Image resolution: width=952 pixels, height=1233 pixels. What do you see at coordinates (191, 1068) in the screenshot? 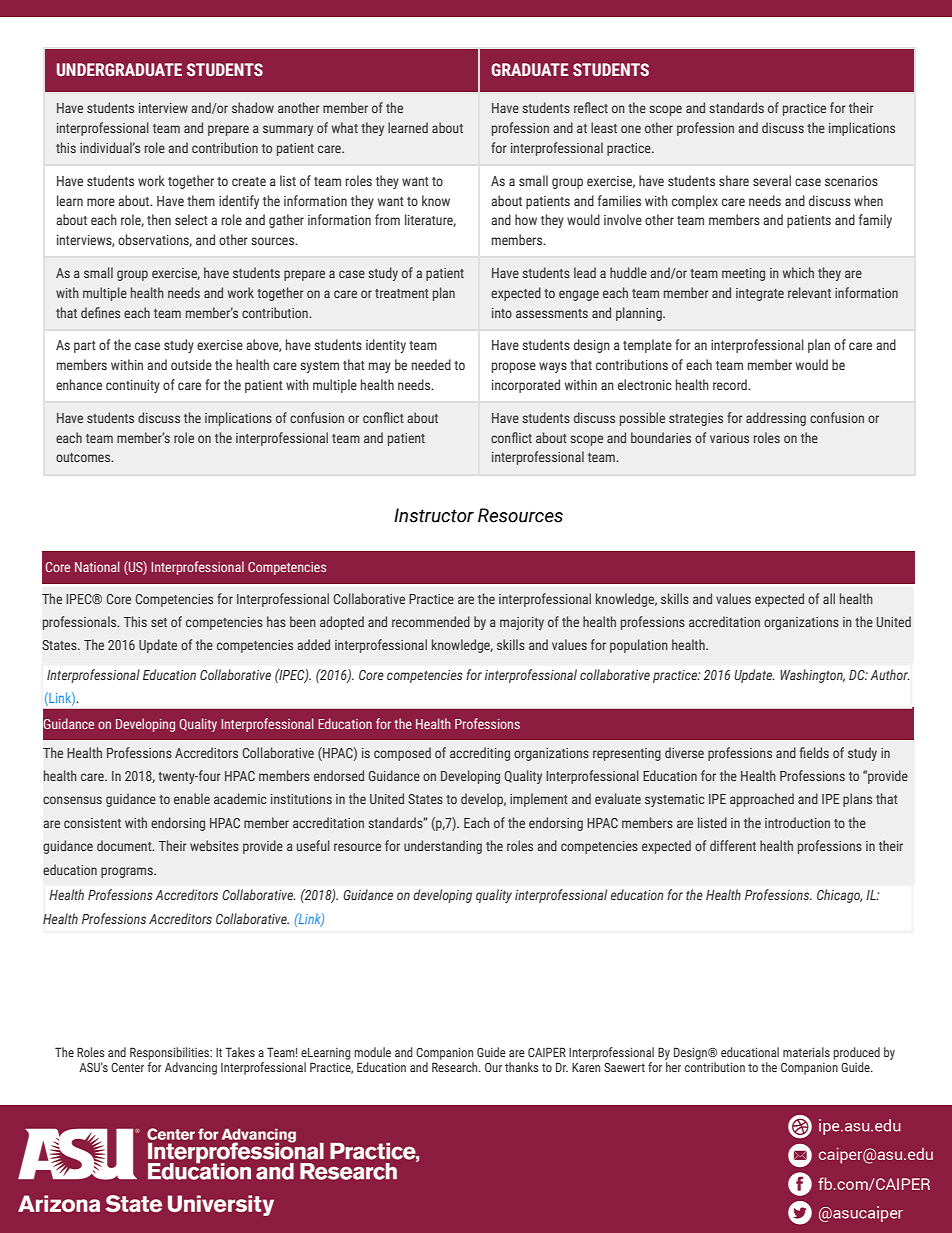
I see `Advancing` at bounding box center [191, 1068].
